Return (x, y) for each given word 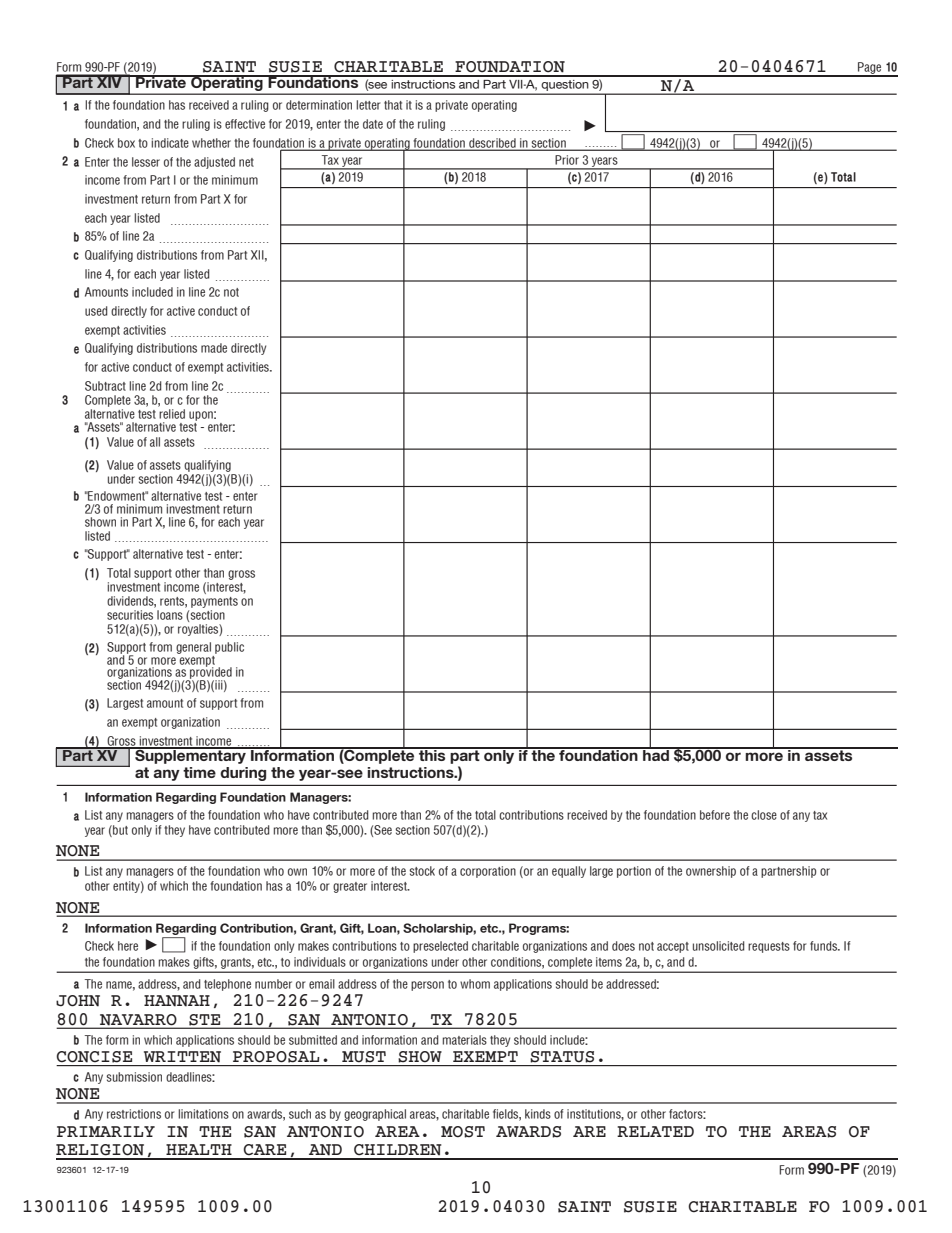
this (432, 754)
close (764, 815)
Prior (567, 160)
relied (172, 414)
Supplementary (190, 755)
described (492, 144)
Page (870, 69)
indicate (170, 143)
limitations (203, 1114)
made (214, 348)
